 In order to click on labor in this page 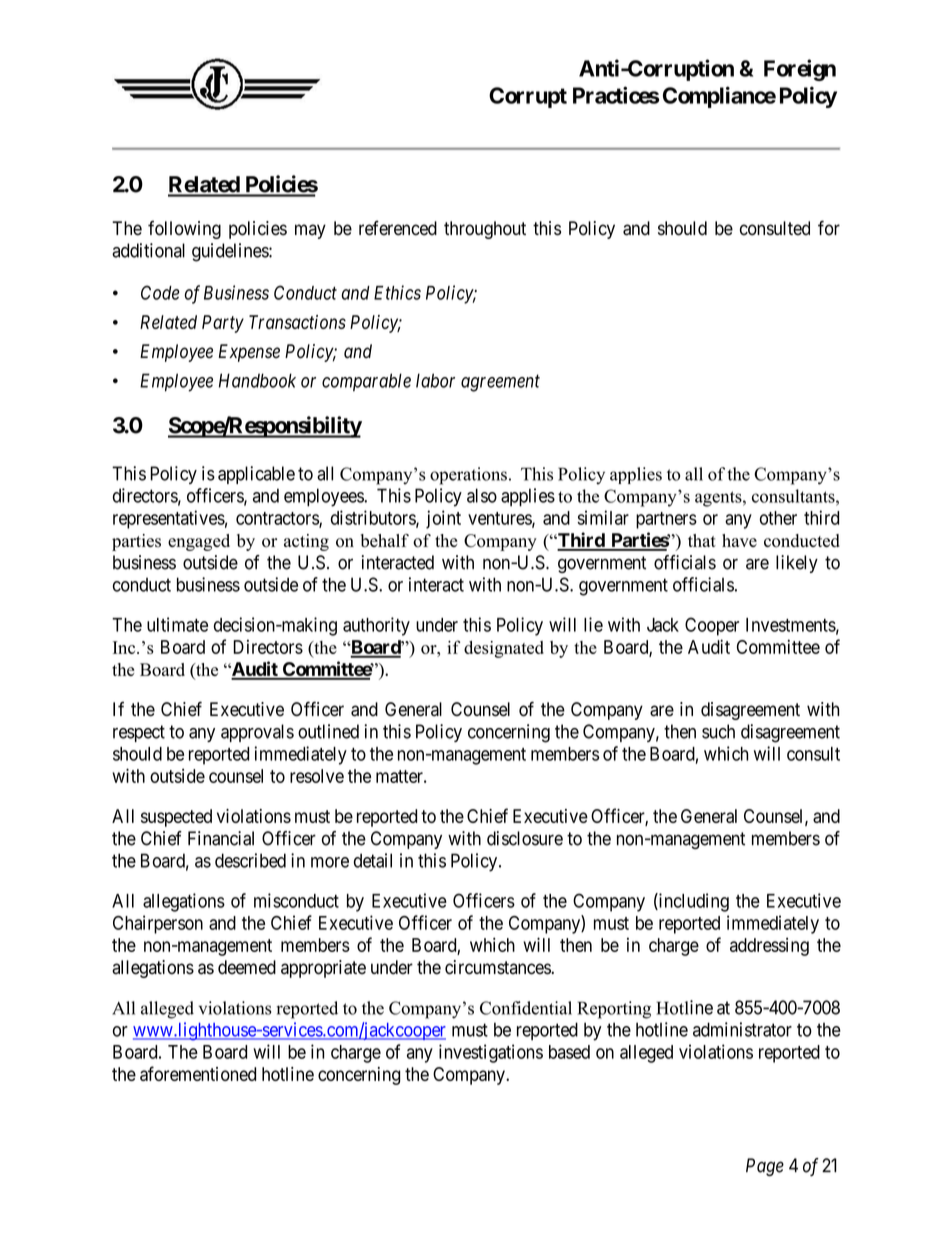, I will do `click(435, 380)`.
